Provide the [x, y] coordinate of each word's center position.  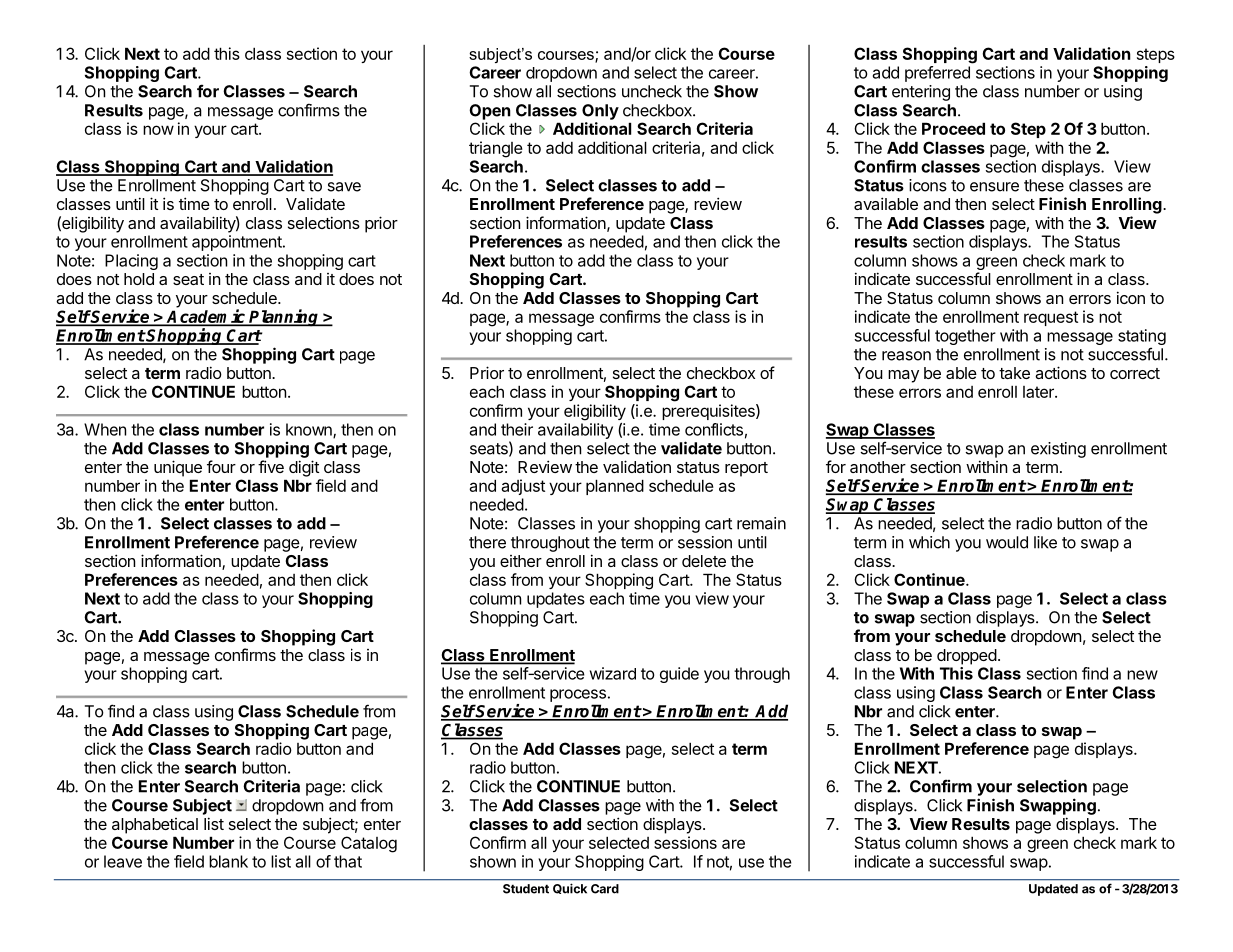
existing [1058, 450]
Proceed [953, 128]
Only [600, 112]
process [578, 695]
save [344, 187]
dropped [967, 657]
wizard [613, 673]
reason [906, 356]
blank [228, 861]
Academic [206, 317]
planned [615, 487]
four [221, 466]
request [1051, 318]
